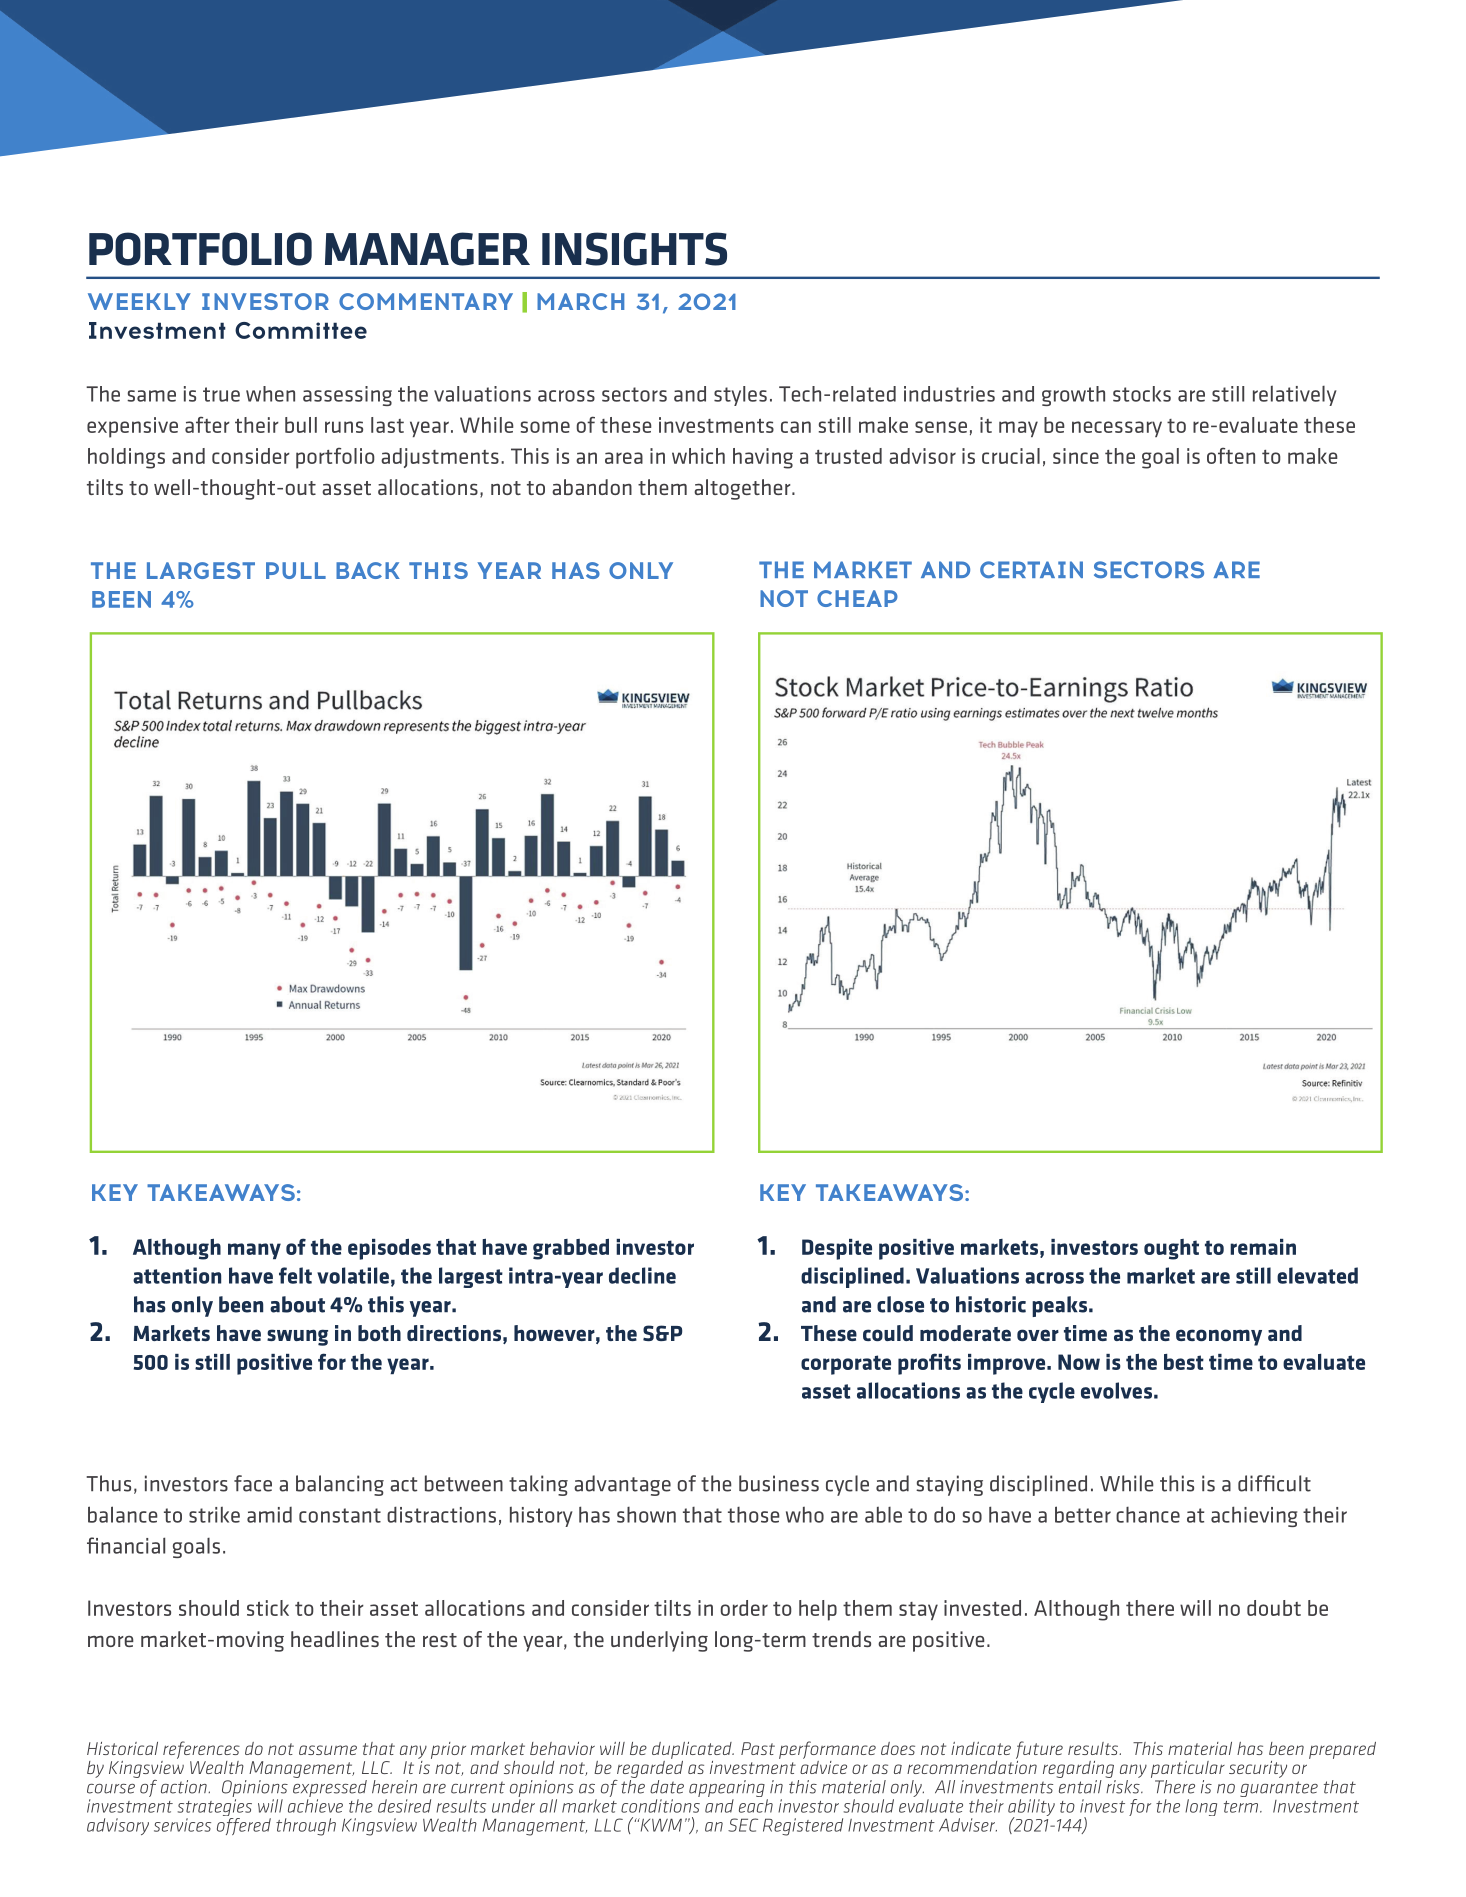 Image resolution: width=1466 pixels, height=1897 pixels. Describe the element at coordinates (1031, 570) in the screenshot. I see `CERTAIN` at that location.
